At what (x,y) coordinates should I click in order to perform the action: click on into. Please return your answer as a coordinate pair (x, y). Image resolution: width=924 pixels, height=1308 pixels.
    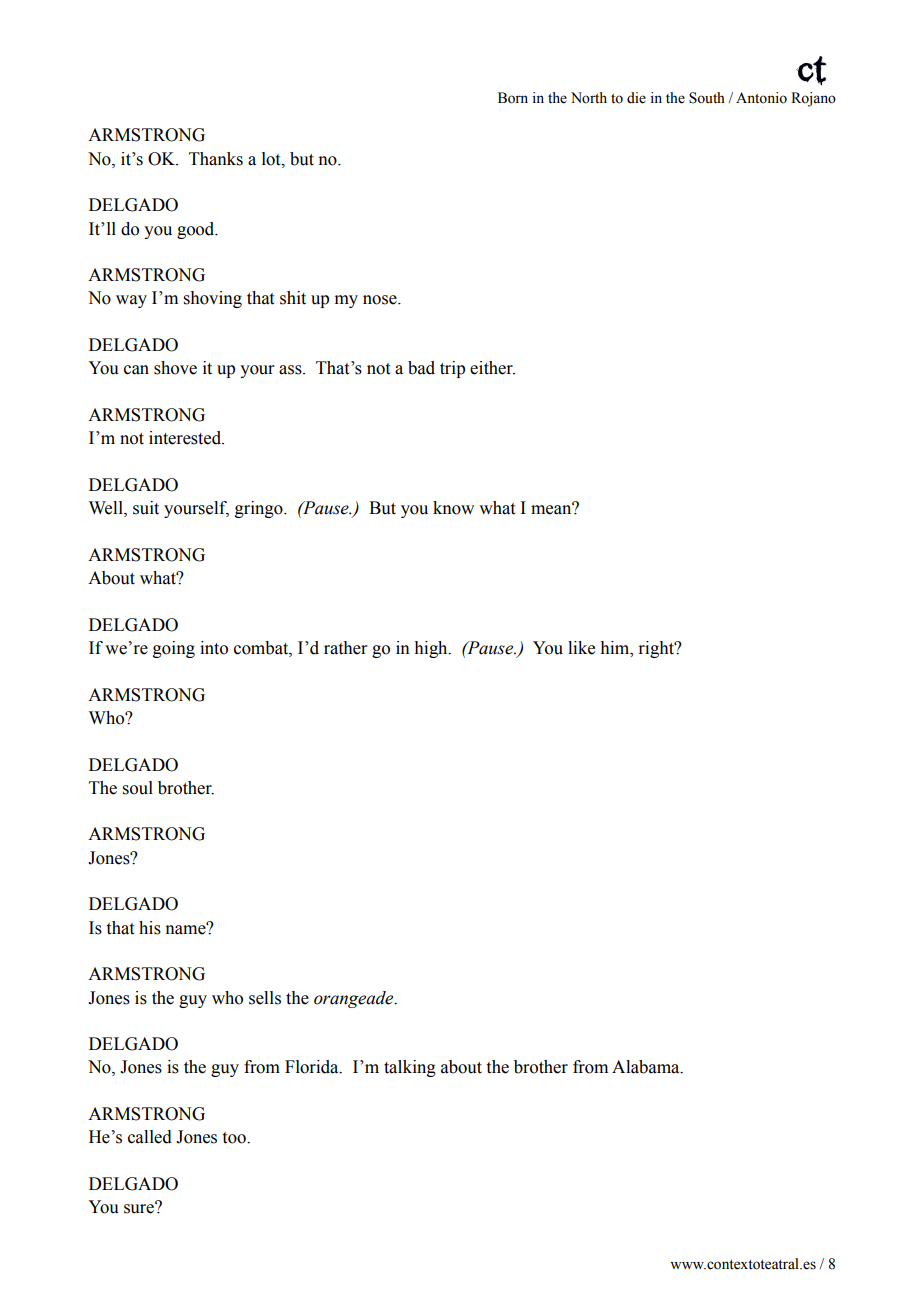
    Looking at the image, I should click on (214, 648).
